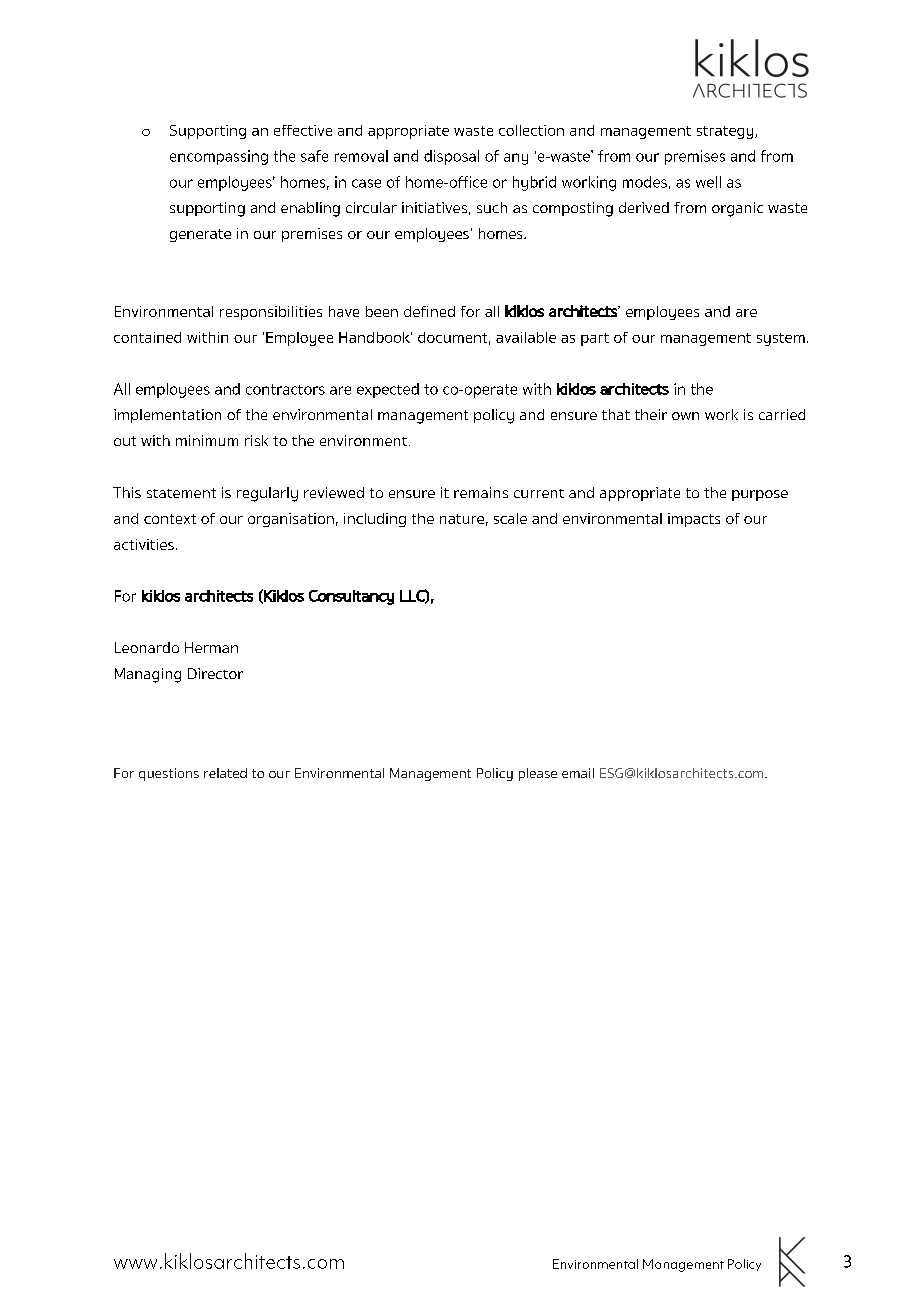 This screenshot has width=924, height=1308. I want to click on related, so click(225, 773).
